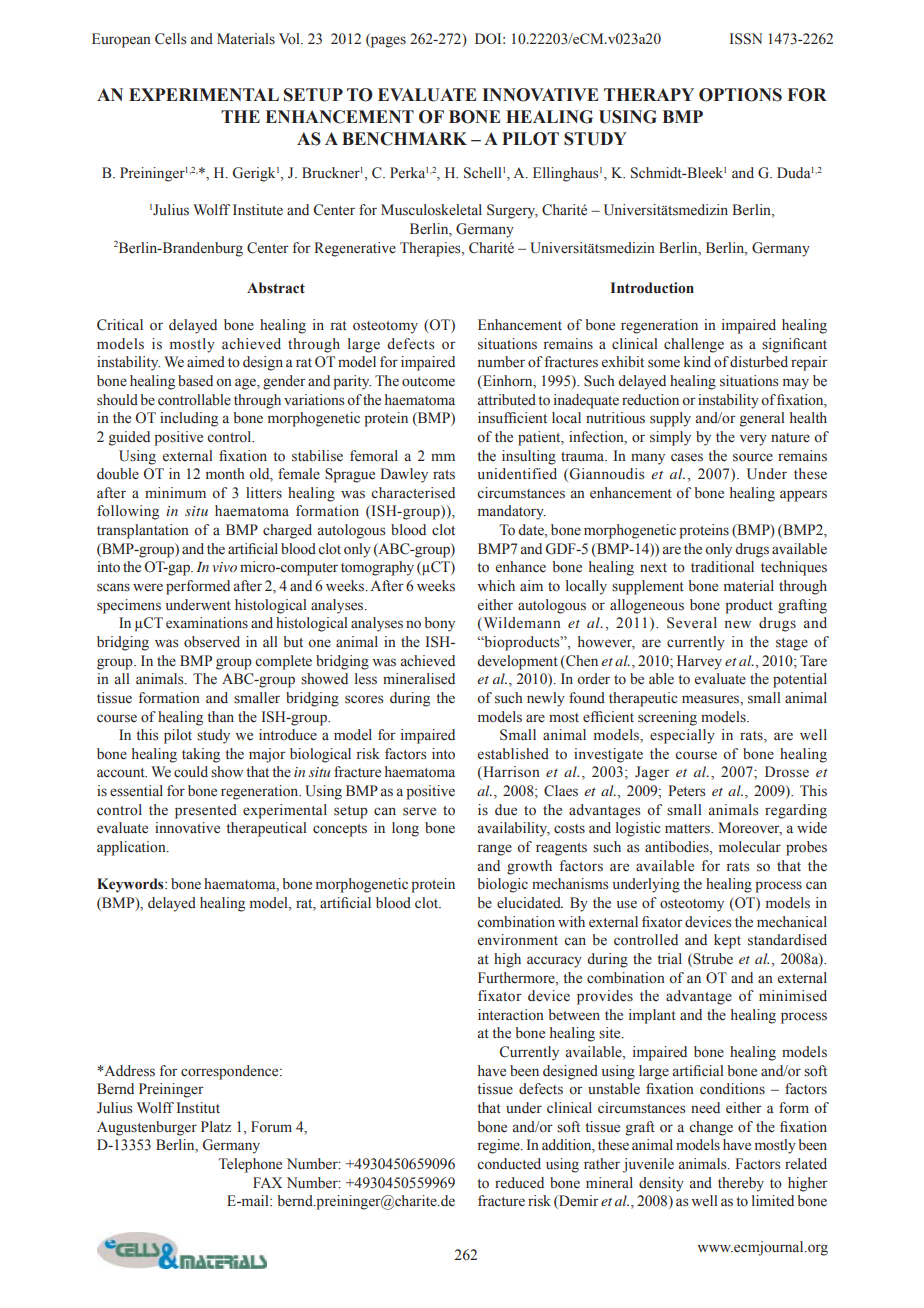  Describe the element at coordinates (759, 362) in the screenshot. I see `disturbed` at that location.
